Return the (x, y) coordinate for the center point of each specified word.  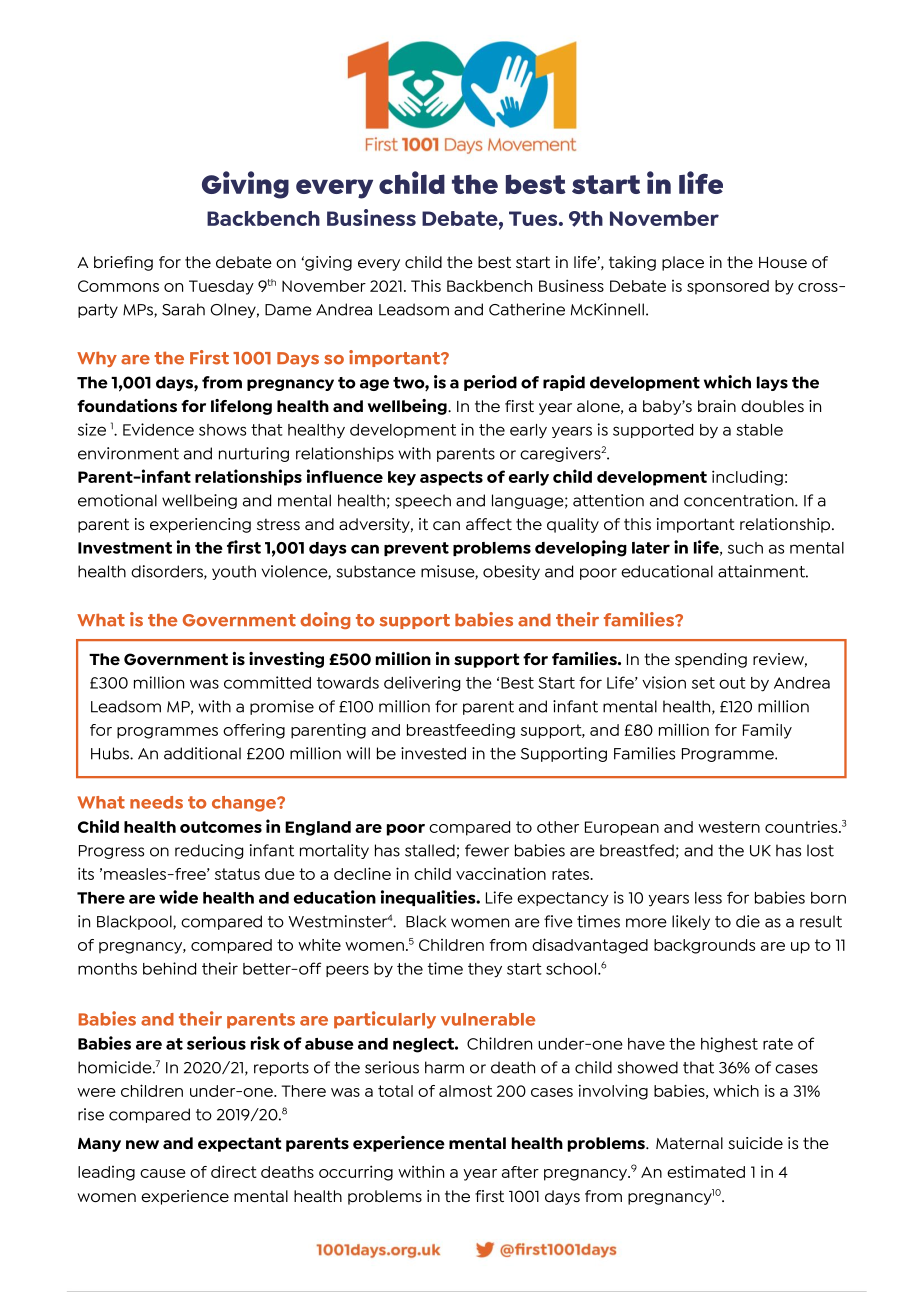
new (142, 1144)
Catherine (527, 309)
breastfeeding (461, 731)
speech (423, 501)
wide (178, 897)
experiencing (200, 525)
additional (202, 753)
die (748, 921)
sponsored (728, 287)
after (520, 1172)
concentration (740, 500)
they (485, 970)
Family (767, 731)
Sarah (183, 309)
